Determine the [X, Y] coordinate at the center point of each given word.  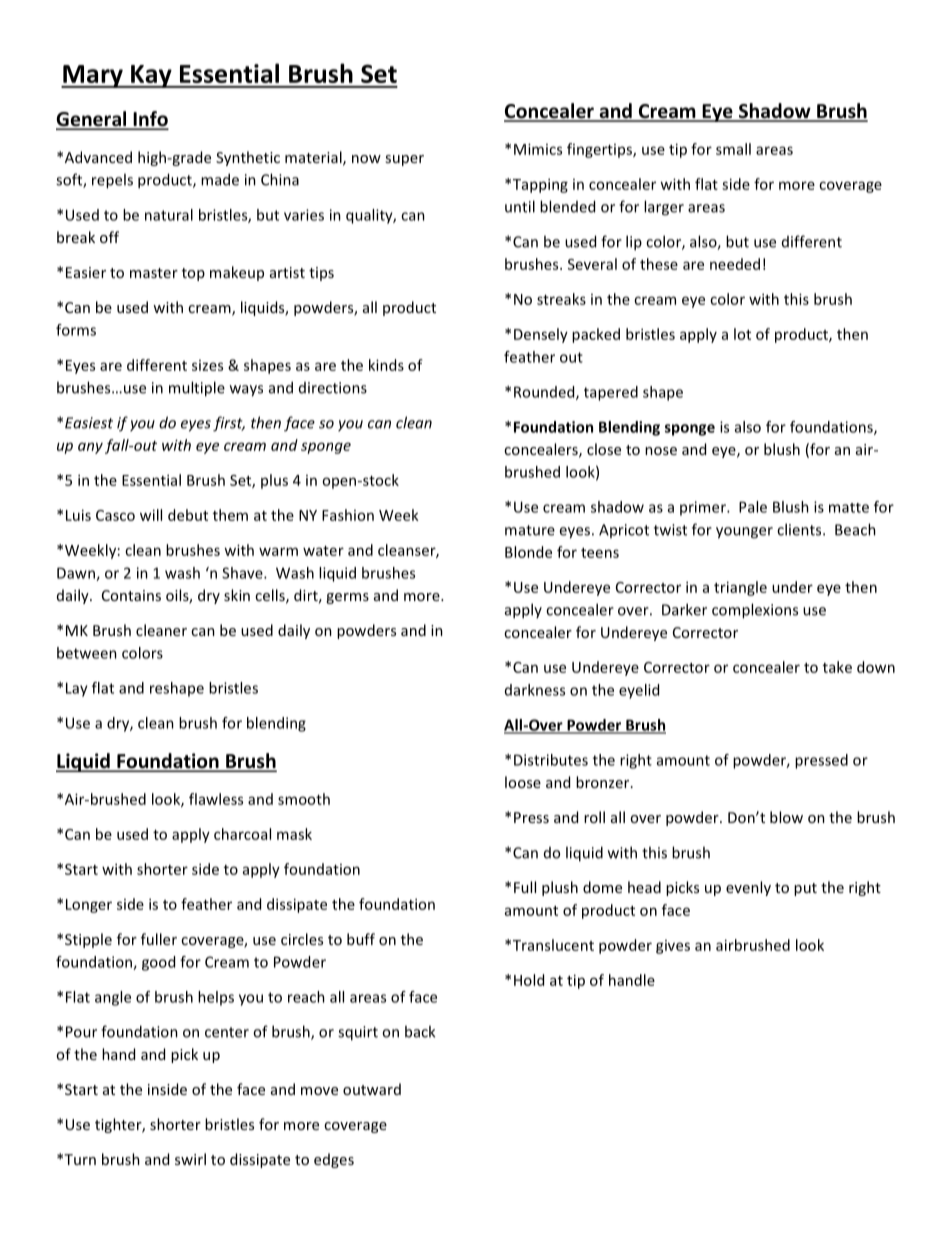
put [805, 889]
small [733, 149]
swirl [190, 1159]
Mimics [538, 149]
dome [602, 887]
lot [742, 334]
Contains [131, 595]
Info [150, 120]
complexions [755, 611]
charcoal [242, 834]
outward [372, 1089]
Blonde [528, 552]
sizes [207, 365]
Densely [541, 335]
